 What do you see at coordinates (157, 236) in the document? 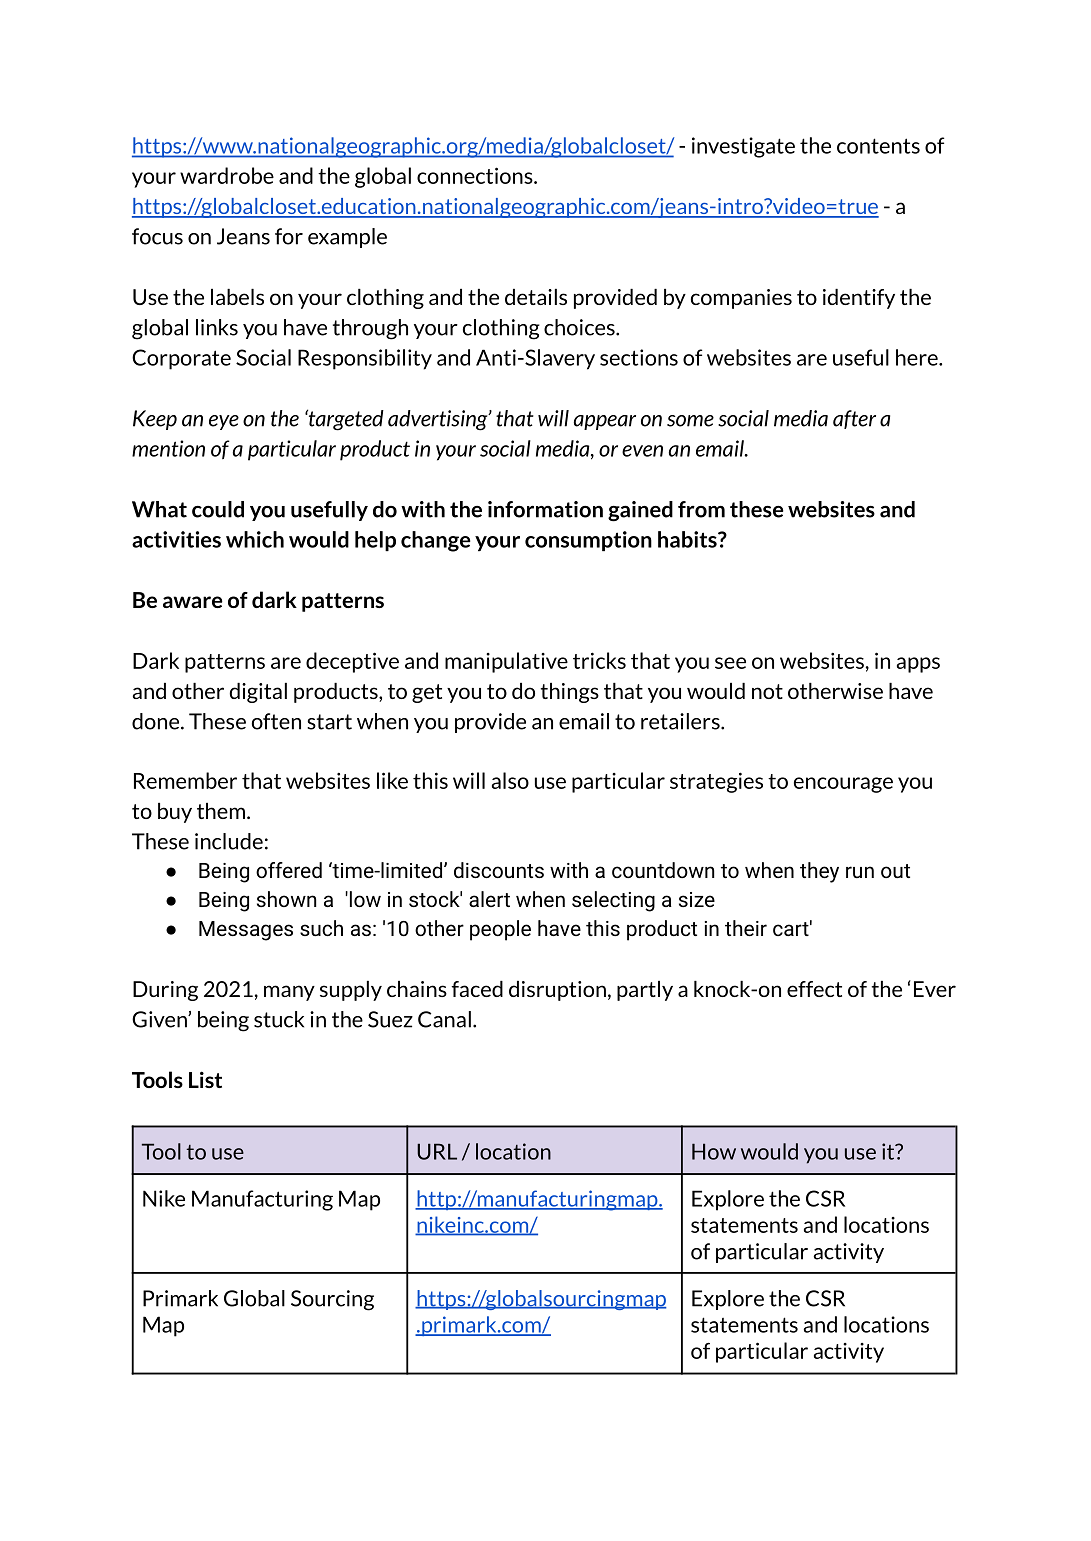
I see `focus` at bounding box center [157, 236].
